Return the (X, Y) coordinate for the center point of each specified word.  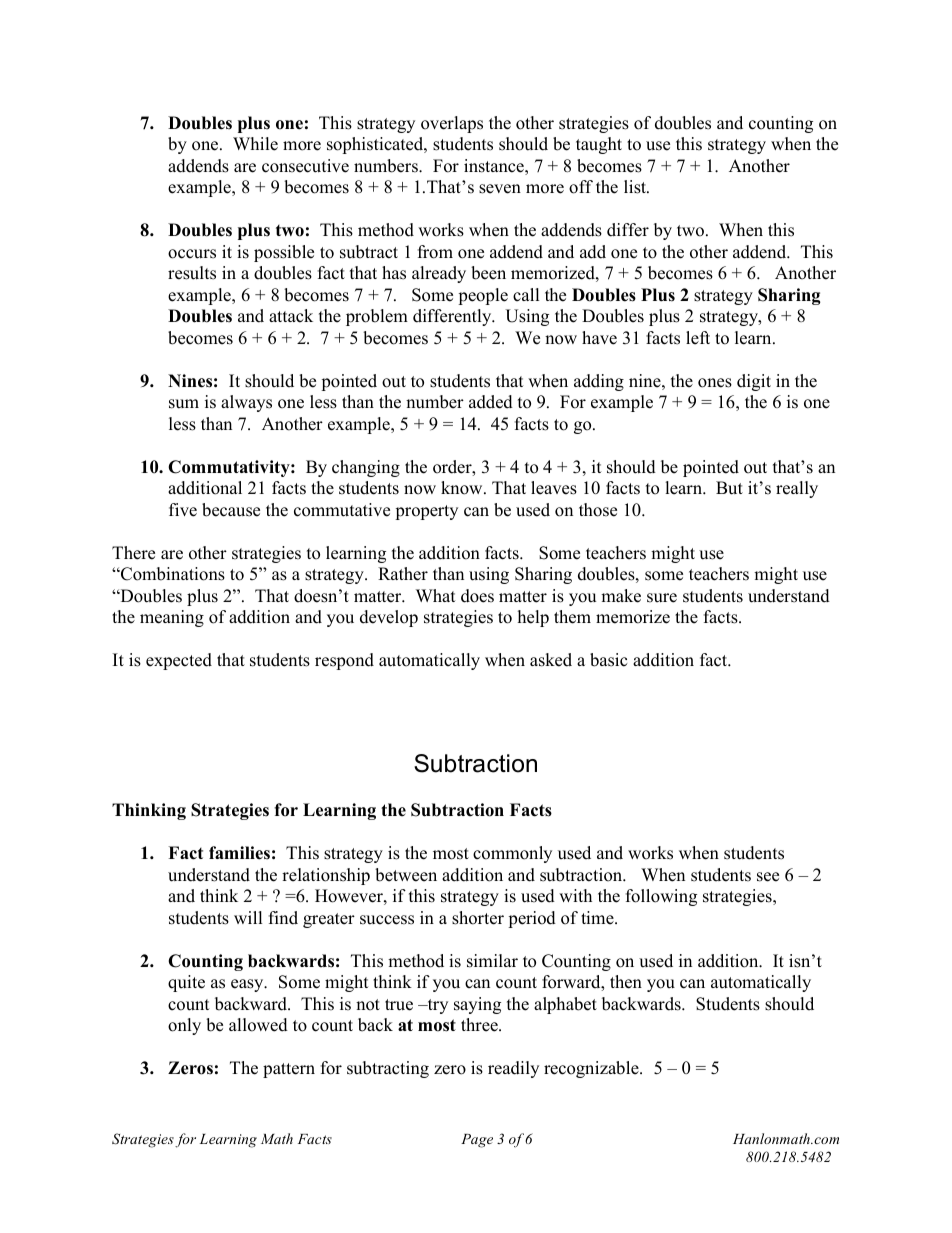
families (239, 853)
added (491, 402)
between (406, 875)
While (255, 144)
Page (477, 1141)
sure (662, 598)
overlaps (452, 124)
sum (184, 404)
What (436, 595)
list (636, 187)
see (768, 877)
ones (715, 383)
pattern (289, 1070)
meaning (172, 618)
